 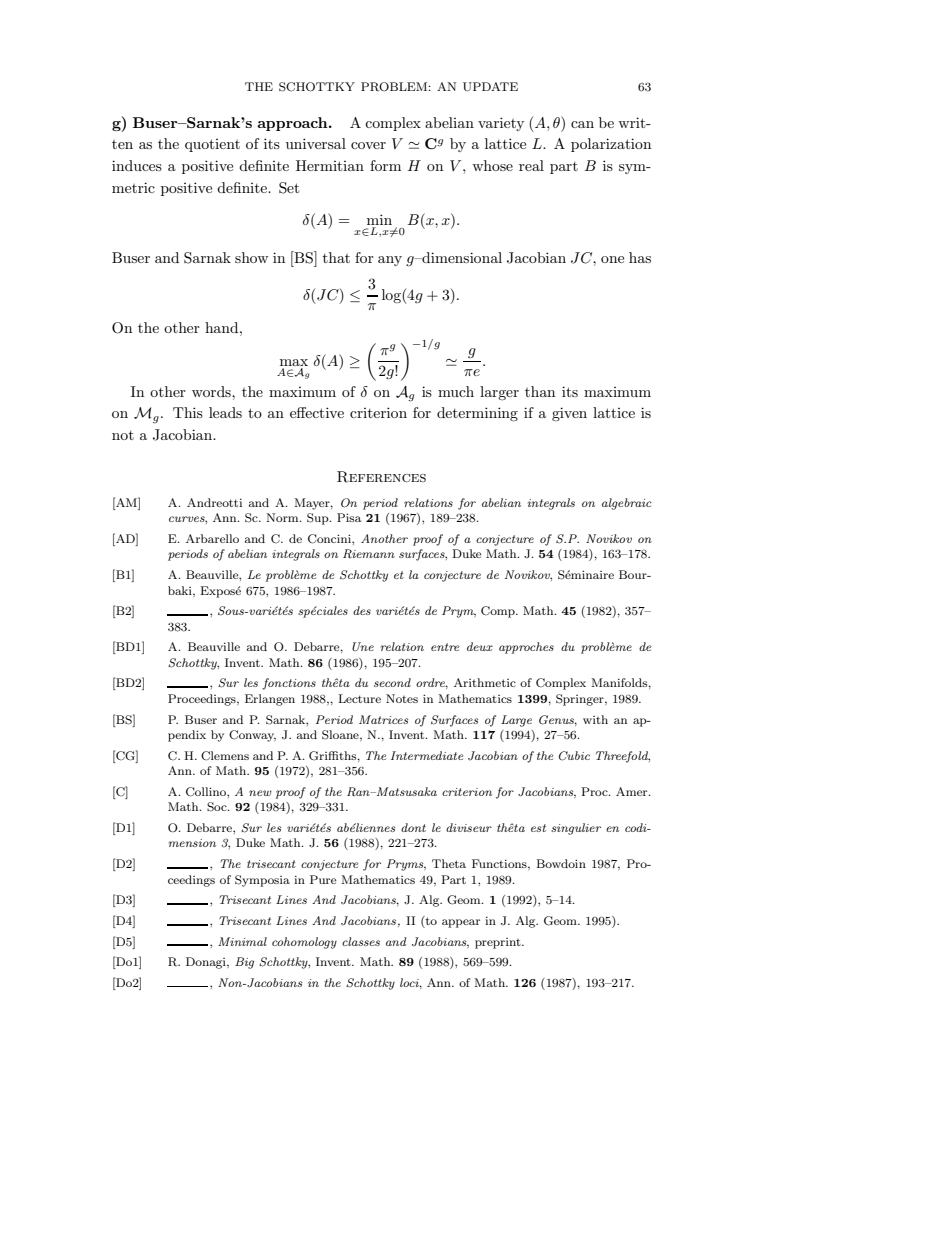 I want to click on deux, so click(x=480, y=646).
